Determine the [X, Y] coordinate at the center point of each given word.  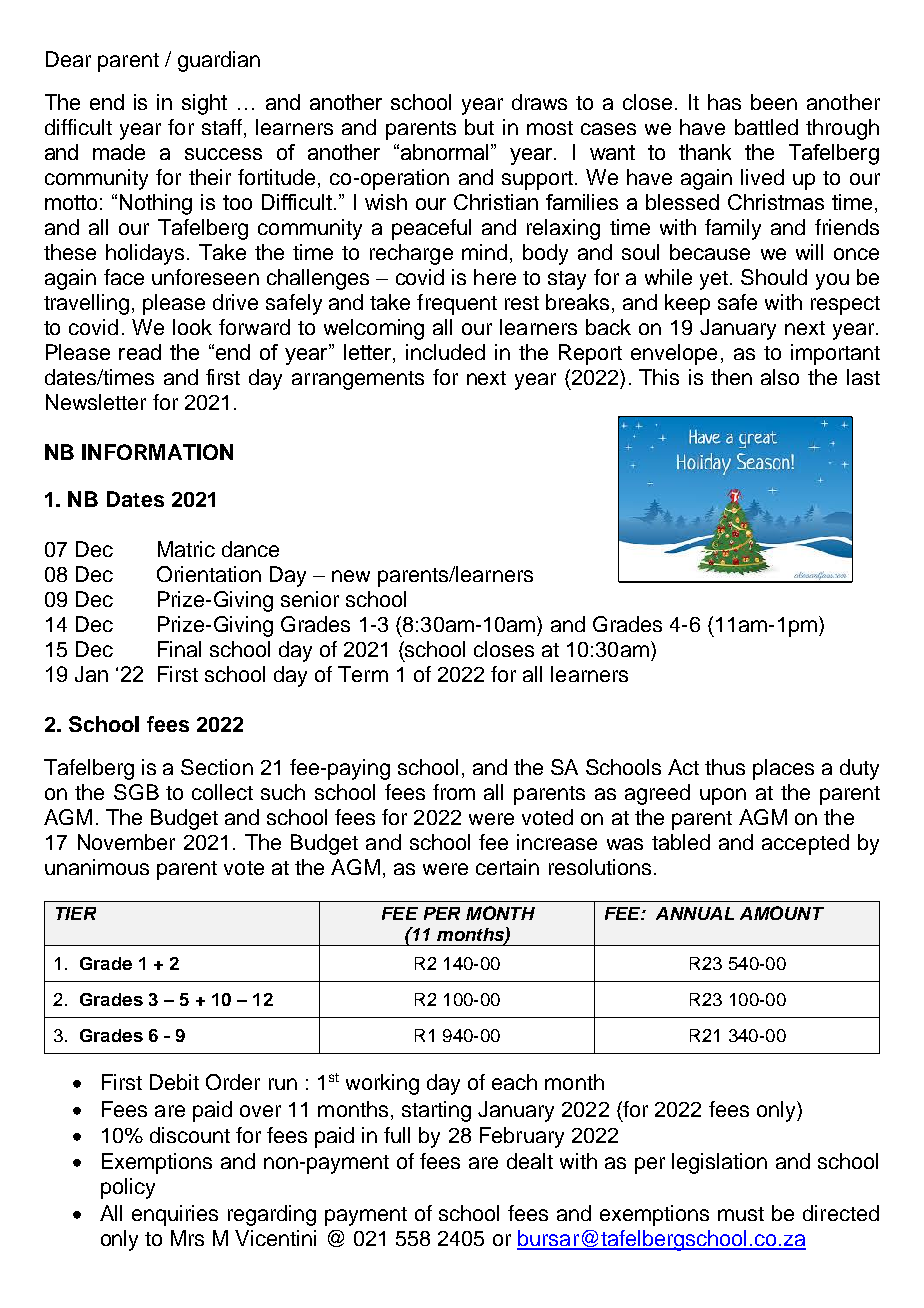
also [780, 377]
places [783, 769]
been [774, 102]
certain [507, 867]
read [140, 352]
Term [363, 674]
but [479, 127]
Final [179, 649]
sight [204, 104]
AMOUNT [782, 913]
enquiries [175, 1215]
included [445, 352]
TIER [76, 913]
